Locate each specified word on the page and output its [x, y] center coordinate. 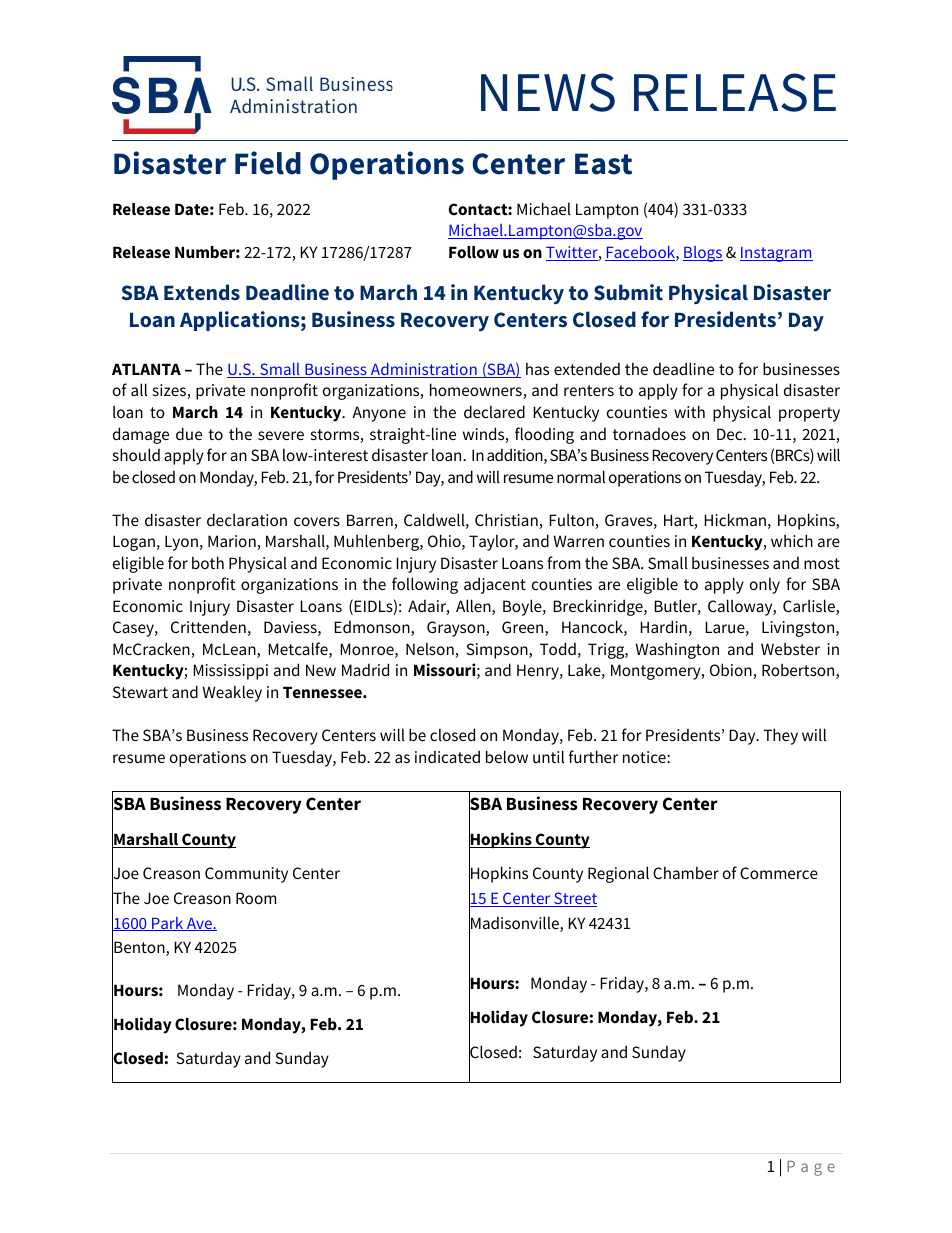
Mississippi [230, 672]
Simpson [498, 651]
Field [268, 163]
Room [256, 898]
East [603, 164]
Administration [424, 370]
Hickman [735, 519]
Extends [202, 292]
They [780, 736]
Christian [507, 521]
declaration [247, 519]
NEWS [548, 92]
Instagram [776, 254]
